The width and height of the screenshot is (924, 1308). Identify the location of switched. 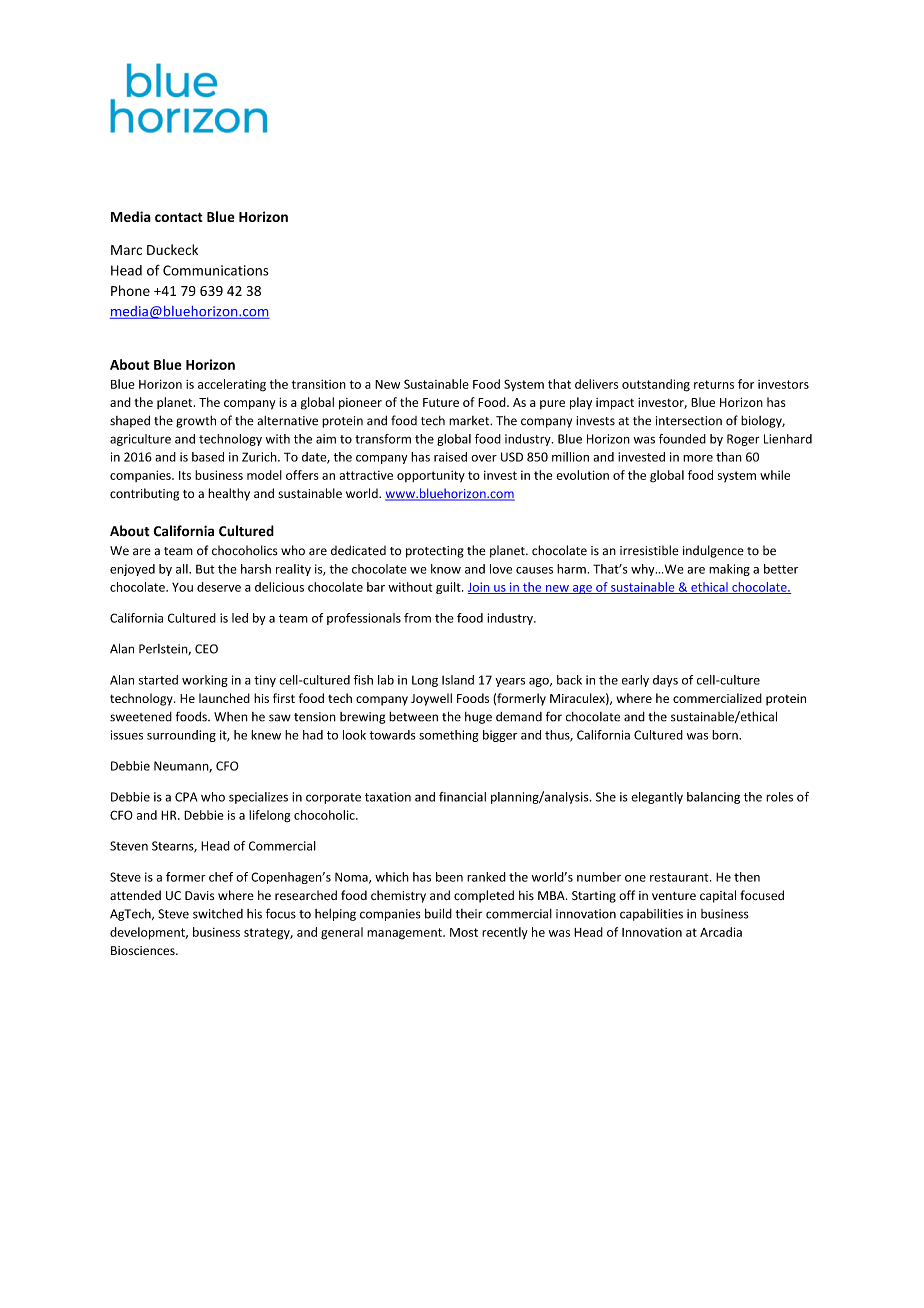
(218, 914).
